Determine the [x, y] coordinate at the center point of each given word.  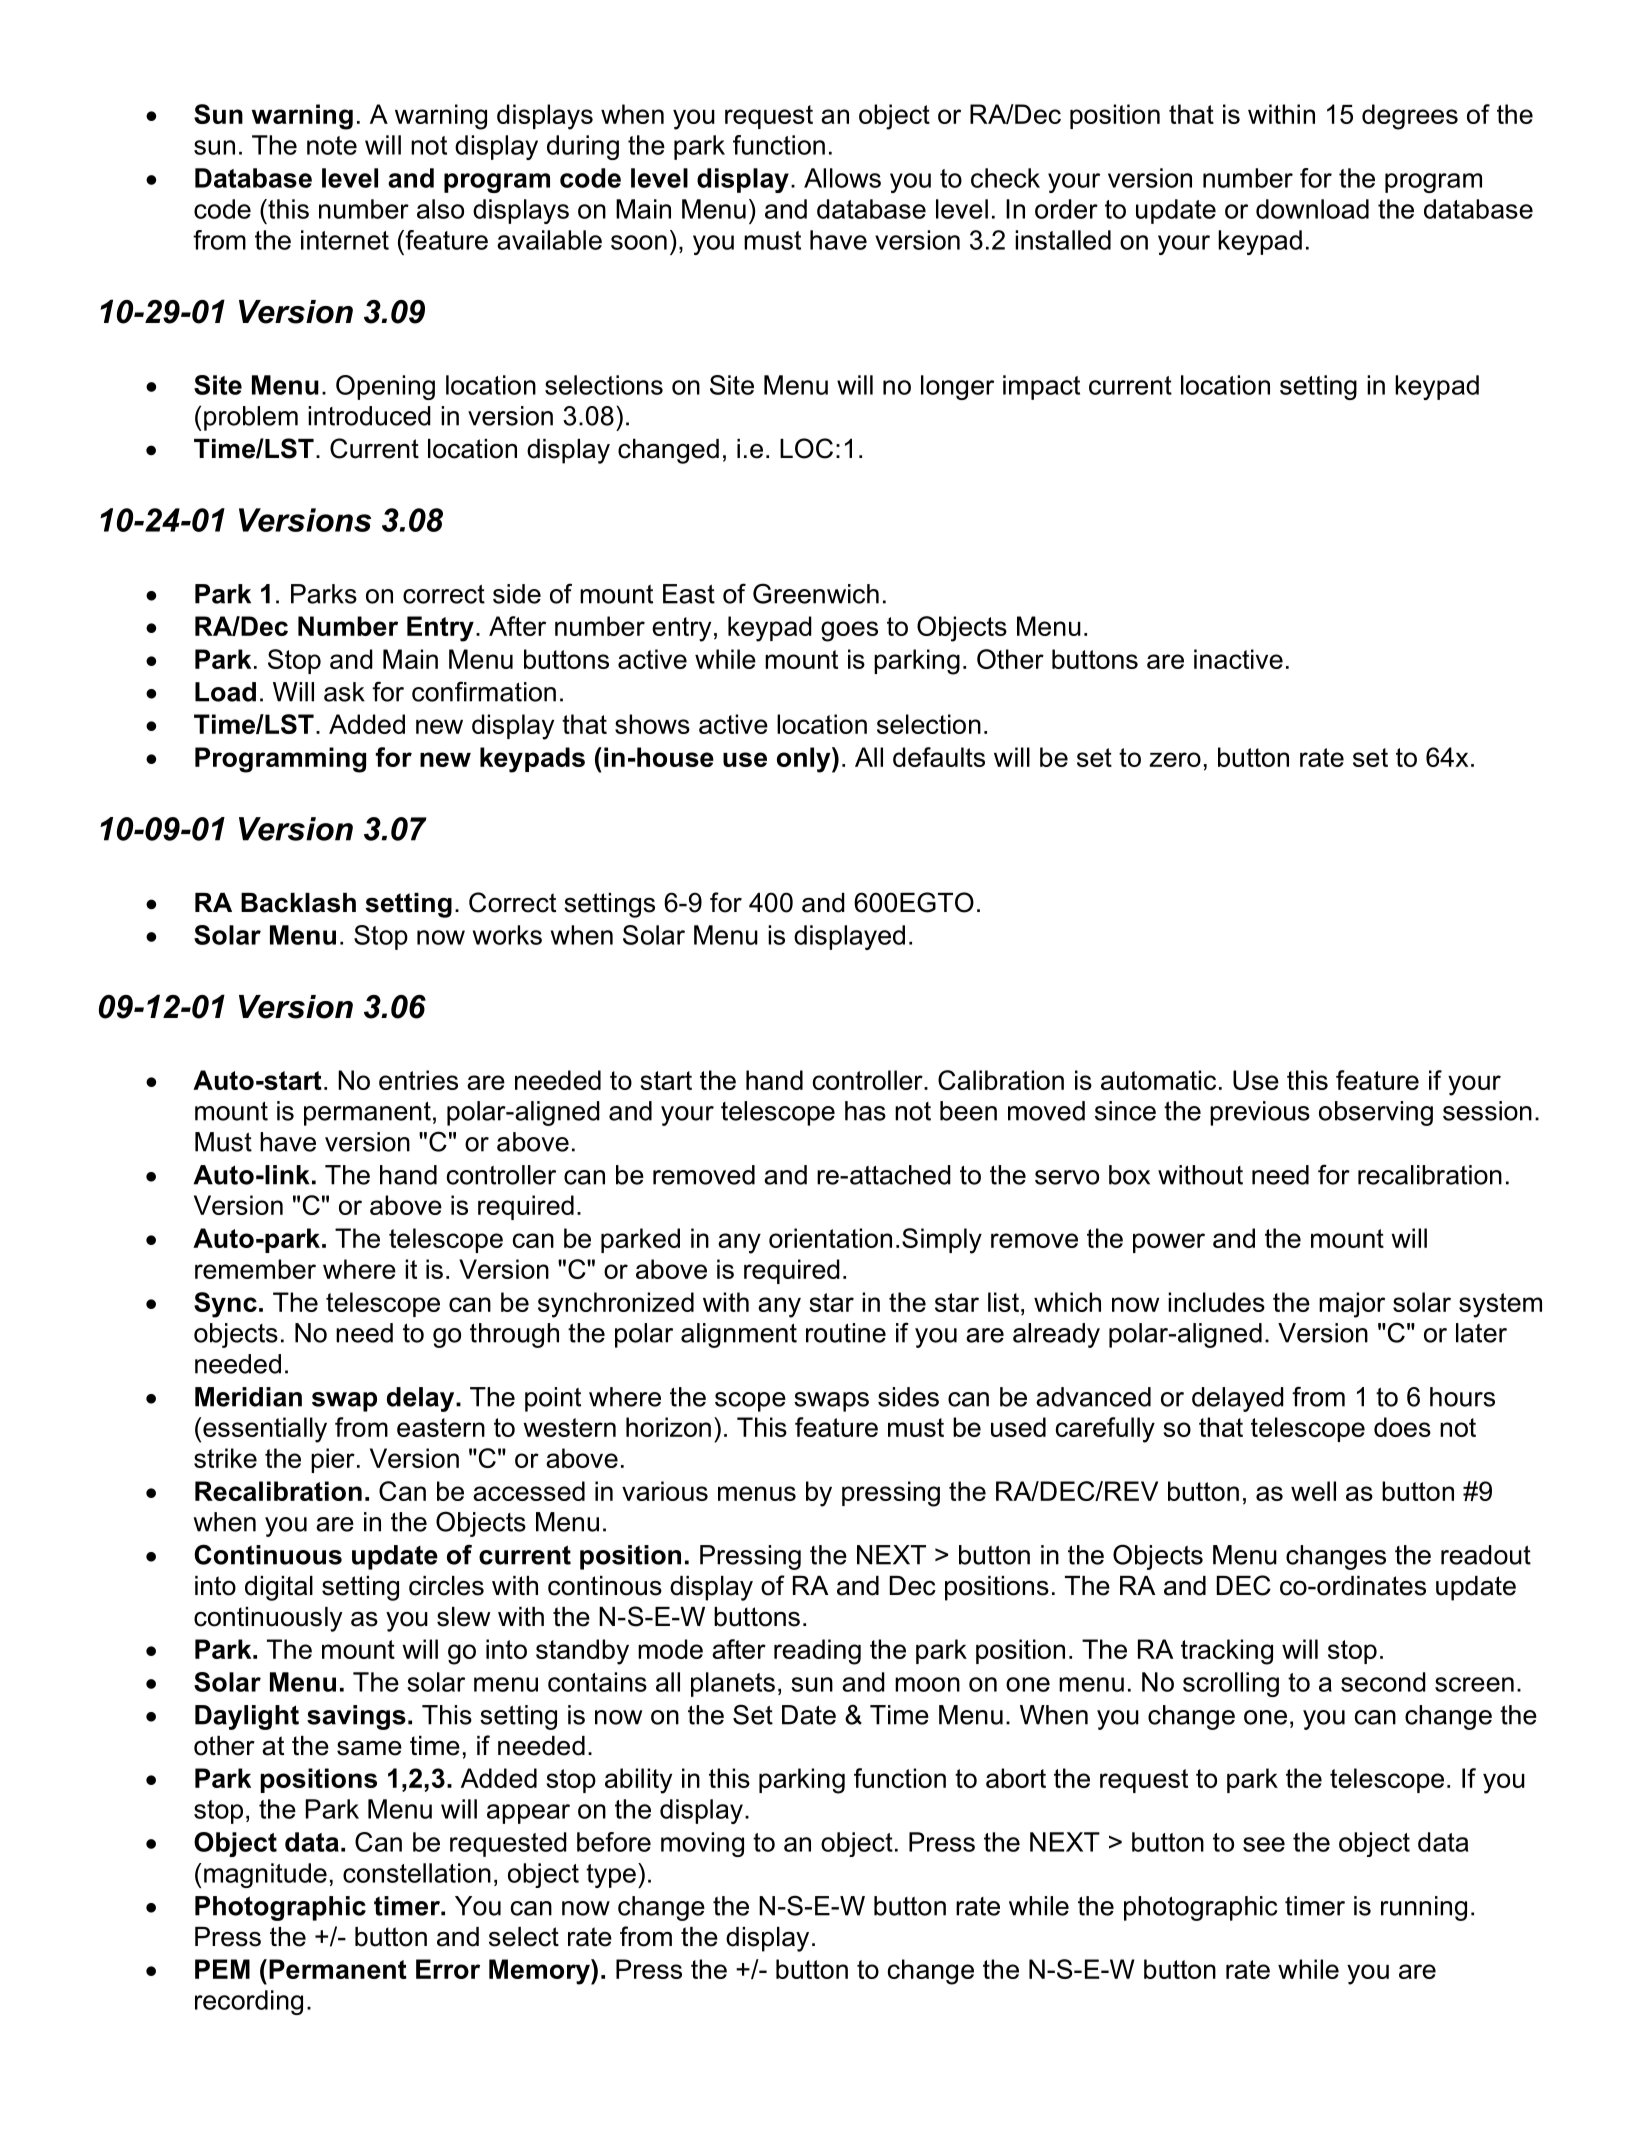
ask [344, 692]
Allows [842, 178]
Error [448, 1969]
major [1352, 1305]
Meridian [248, 1397]
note [332, 145]
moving [702, 1844]
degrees [1410, 117]
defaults [939, 757]
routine [846, 1333]
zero [1175, 759]
